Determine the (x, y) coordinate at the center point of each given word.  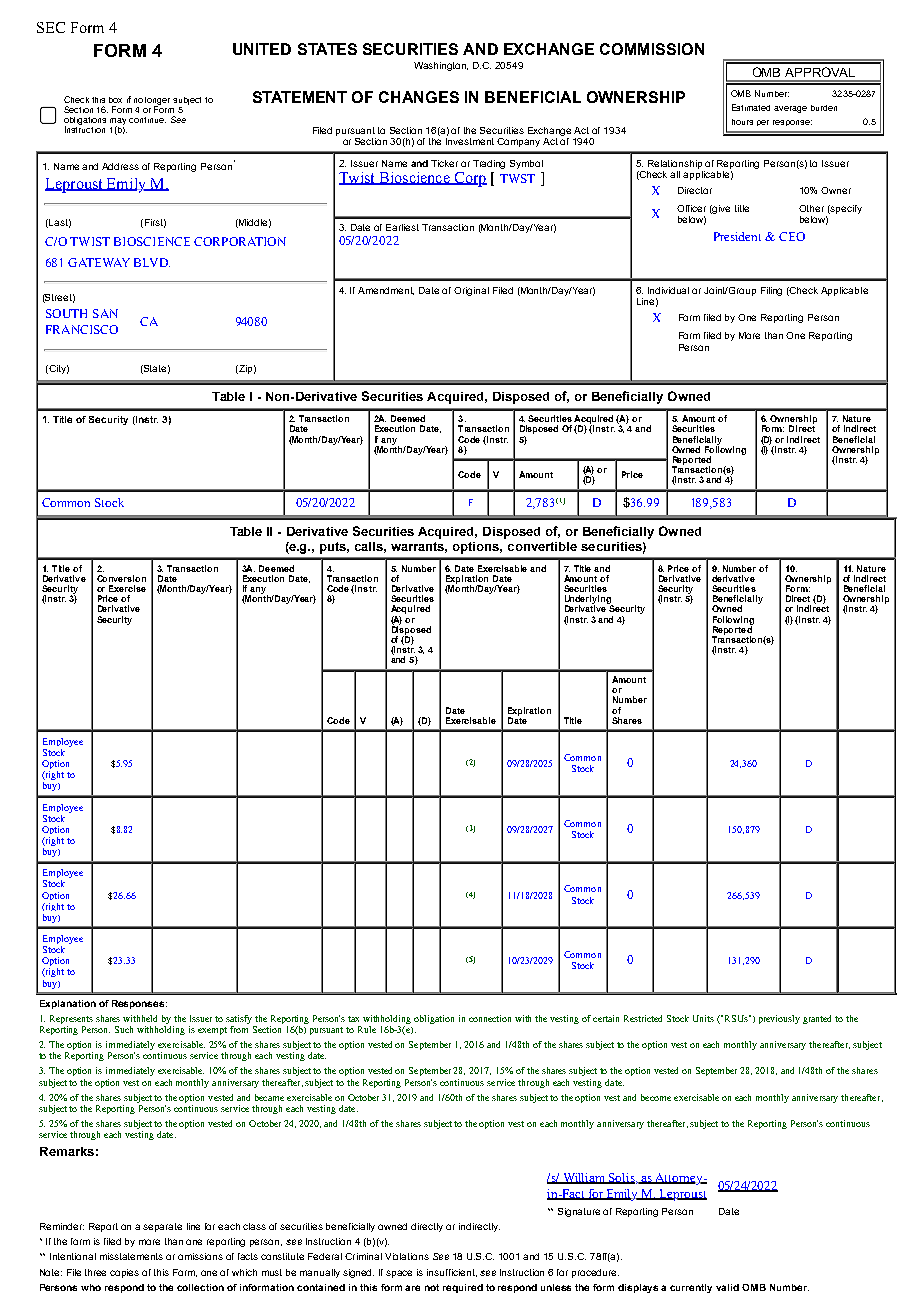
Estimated (751, 107)
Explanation (68, 1004)
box (115, 100)
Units (703, 1018)
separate (162, 1227)
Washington (441, 66)
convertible (542, 546)
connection (490, 1018)
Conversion (121, 578)
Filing (771, 291)
